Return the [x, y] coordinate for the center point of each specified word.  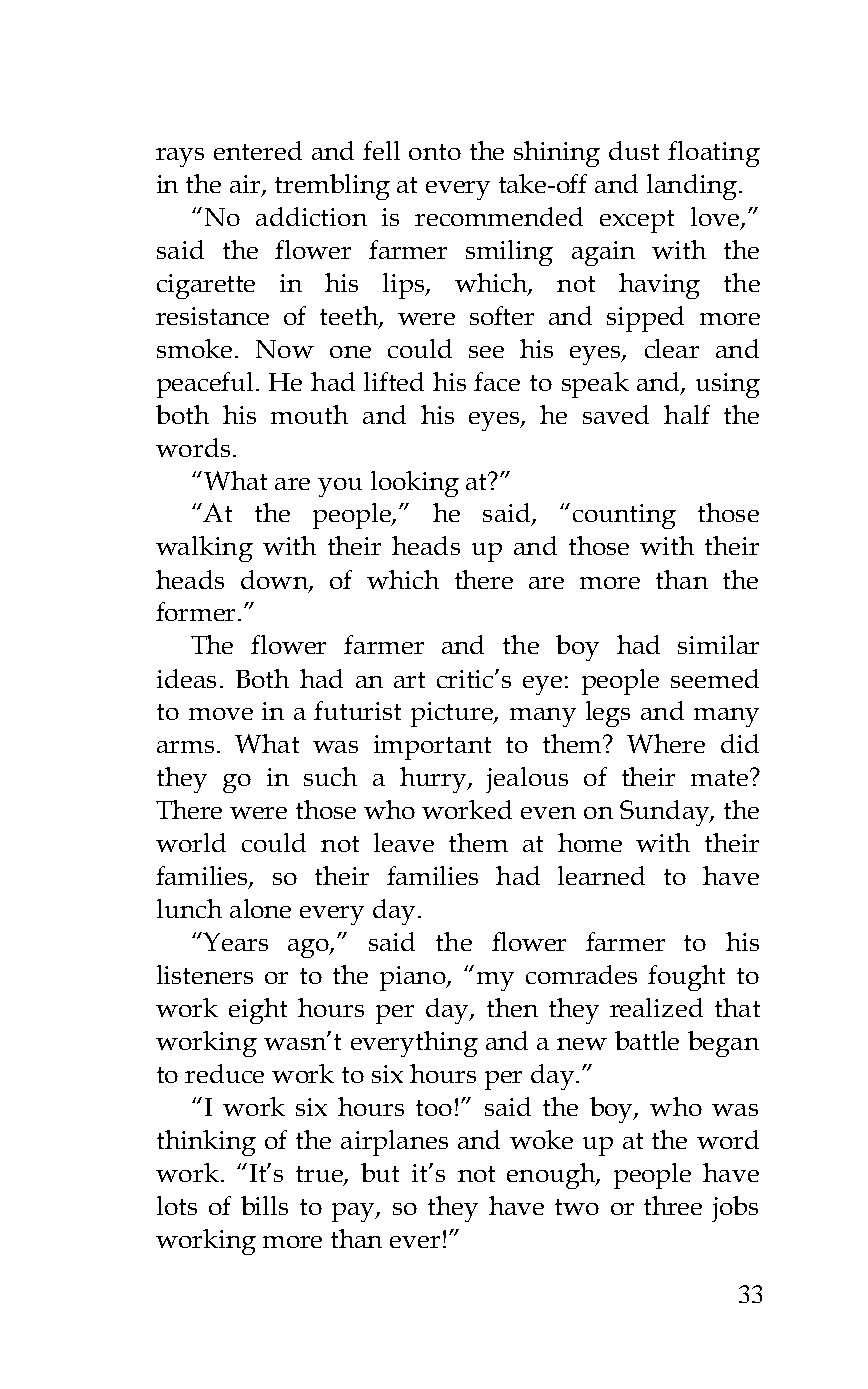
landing [692, 187]
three [673, 1205]
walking [204, 549]
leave [404, 842]
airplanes [394, 1143]
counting [624, 516]
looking [415, 484]
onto [435, 152]
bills [264, 1205]
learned [601, 875]
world [191, 842]
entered [258, 150]
